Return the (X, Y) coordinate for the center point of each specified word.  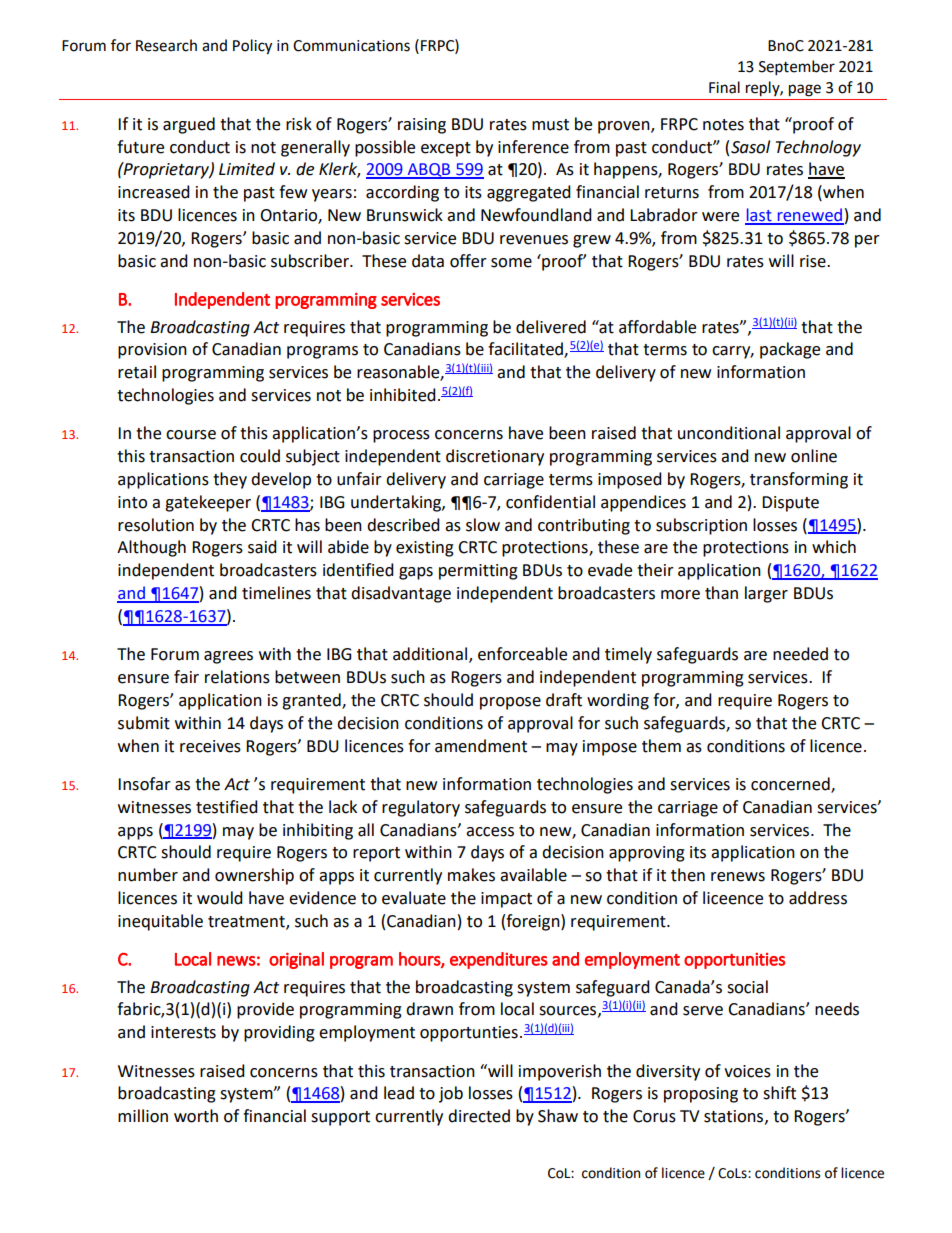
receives (210, 746)
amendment (481, 746)
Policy (252, 47)
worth (196, 1116)
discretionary (495, 457)
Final (724, 87)
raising (422, 126)
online (814, 456)
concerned (791, 784)
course (191, 435)
